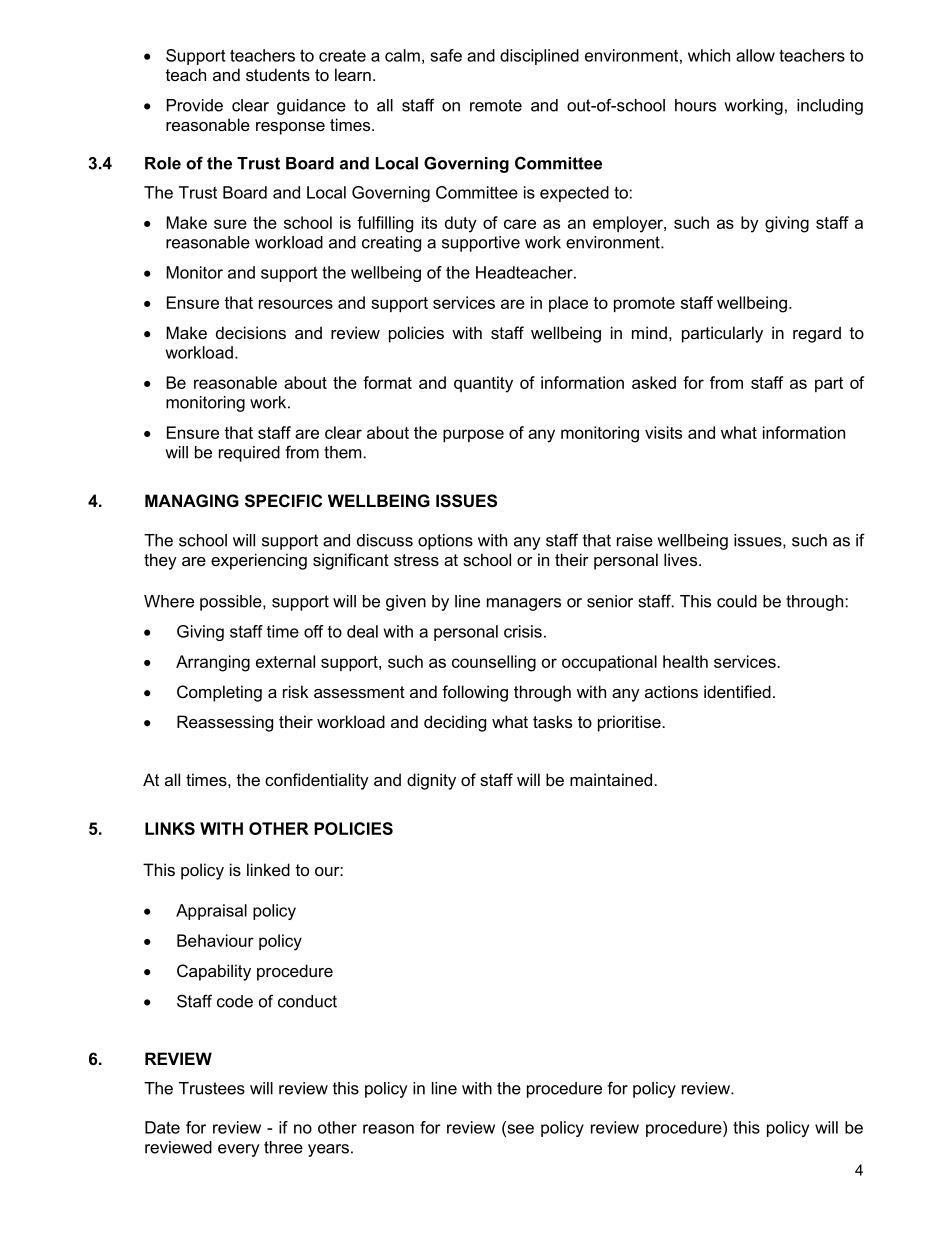  What do you see at coordinates (232, 603) in the page?
I see `possible` at bounding box center [232, 603].
